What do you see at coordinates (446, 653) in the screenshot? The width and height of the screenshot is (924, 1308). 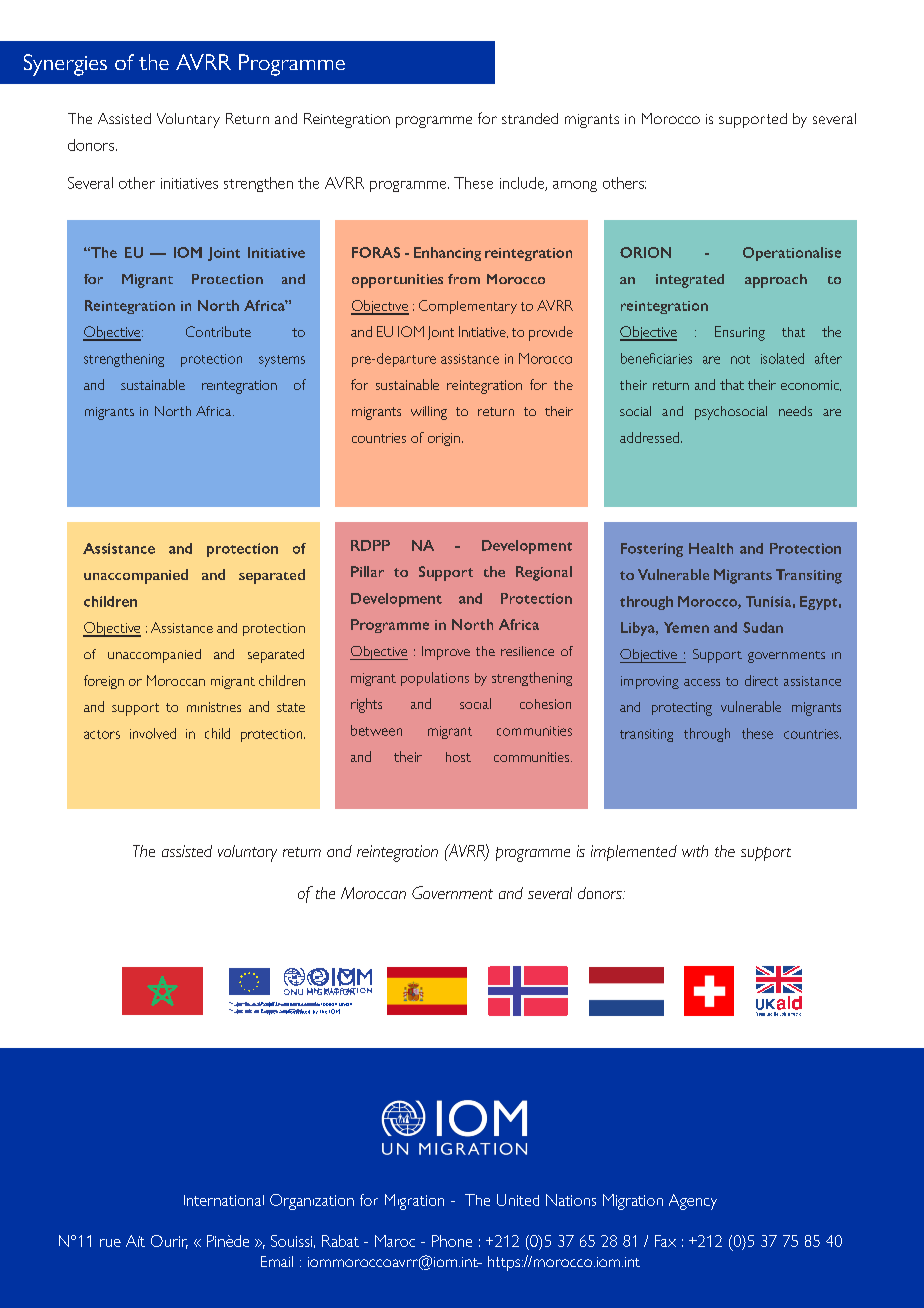 I see `Improve` at bounding box center [446, 653].
